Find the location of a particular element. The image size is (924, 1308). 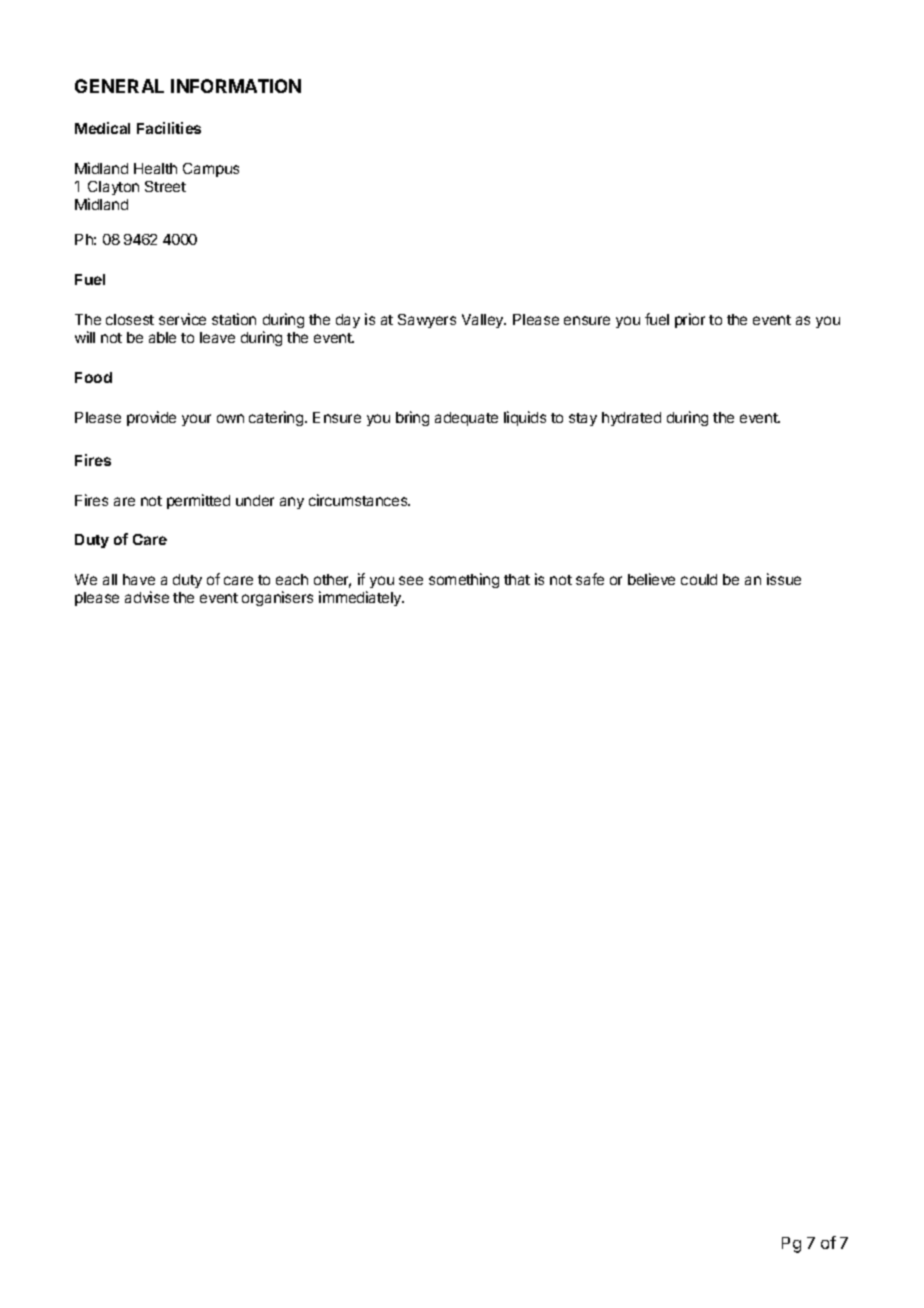

GENERAL is located at coordinates (119, 86).
